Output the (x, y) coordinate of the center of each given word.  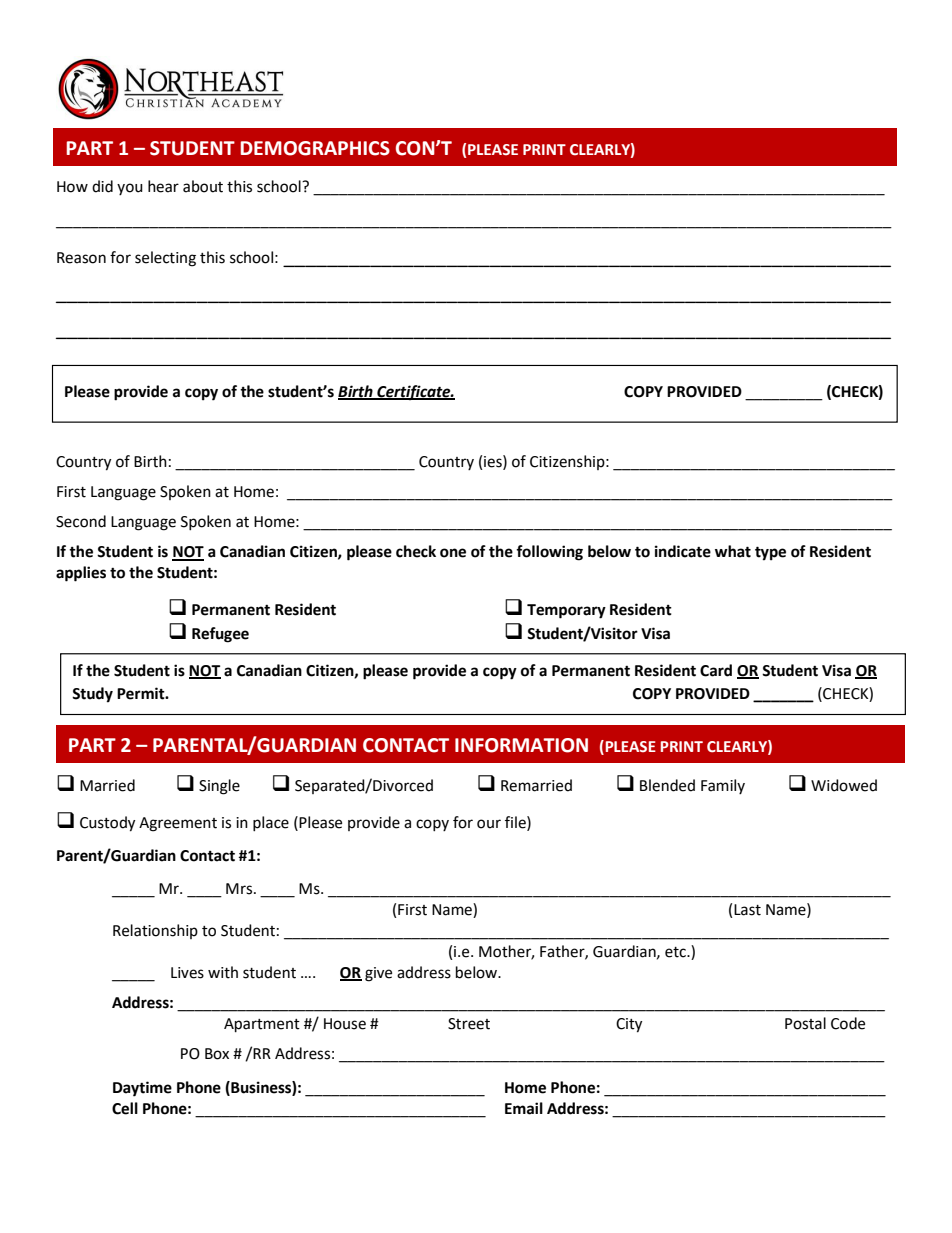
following (549, 553)
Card (716, 670)
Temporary (566, 611)
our (489, 824)
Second (81, 521)
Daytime (142, 1089)
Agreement (178, 824)
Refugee (220, 635)
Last (747, 910)
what (733, 551)
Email (524, 1108)
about (203, 186)
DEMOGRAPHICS (315, 148)
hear (163, 186)
